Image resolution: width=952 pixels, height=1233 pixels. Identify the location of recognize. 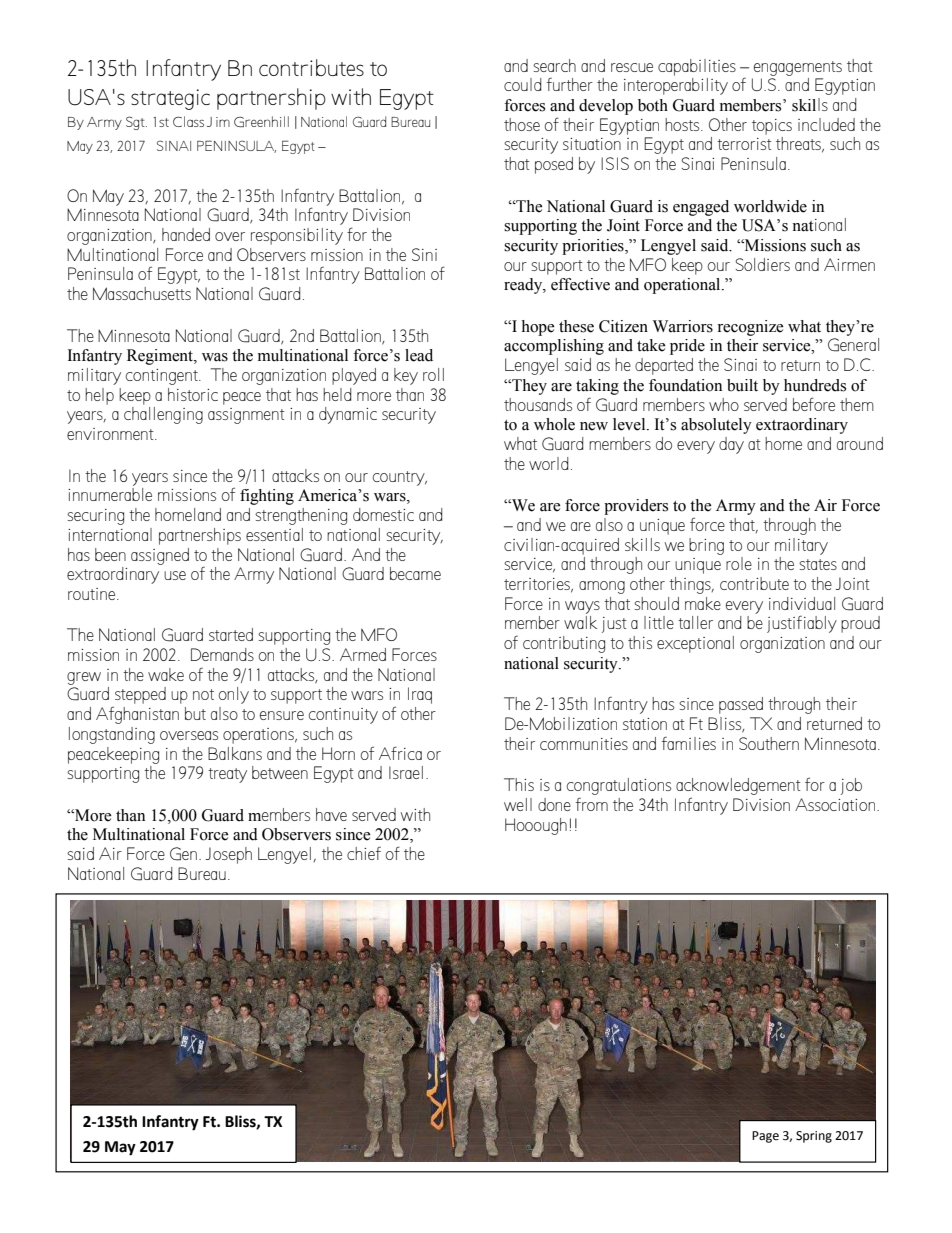
(750, 328).
